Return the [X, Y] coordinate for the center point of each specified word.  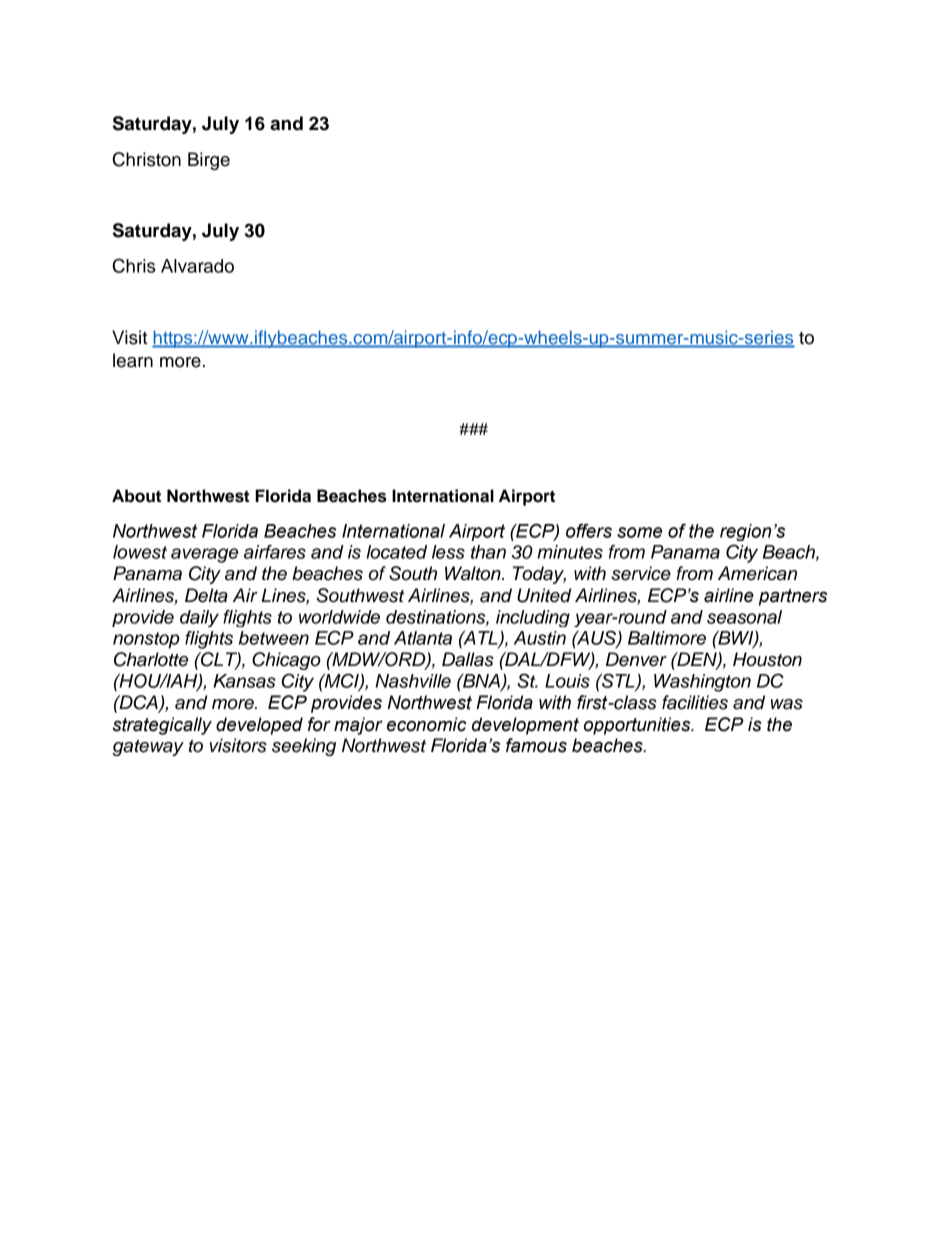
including [533, 618]
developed [259, 726]
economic [426, 724]
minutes [570, 552]
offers [589, 530]
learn [133, 360]
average [204, 555]
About [136, 496]
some [639, 532]
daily [199, 618]
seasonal [744, 617]
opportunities [638, 726]
